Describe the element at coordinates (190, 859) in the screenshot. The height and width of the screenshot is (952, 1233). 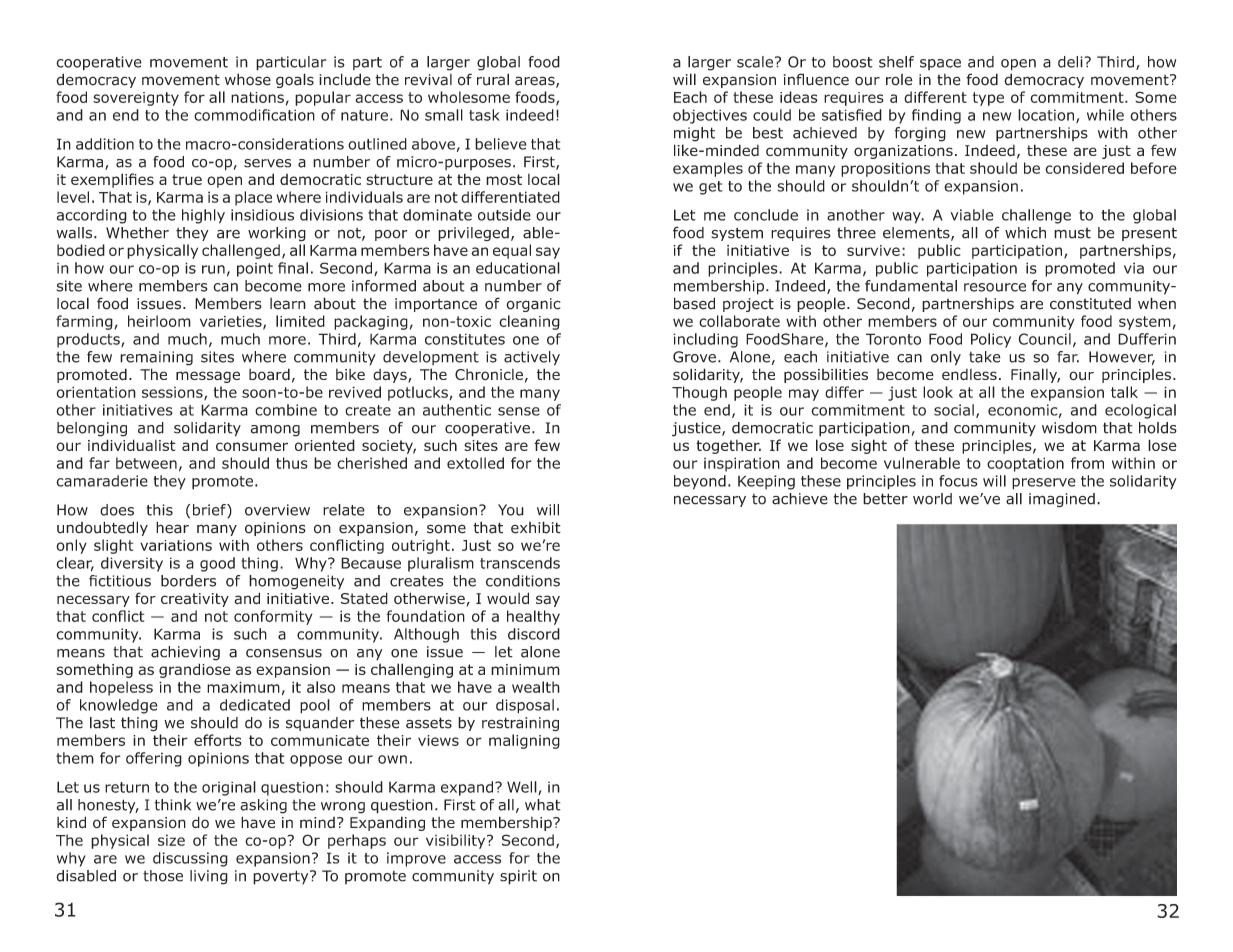
I see `discussing` at that location.
